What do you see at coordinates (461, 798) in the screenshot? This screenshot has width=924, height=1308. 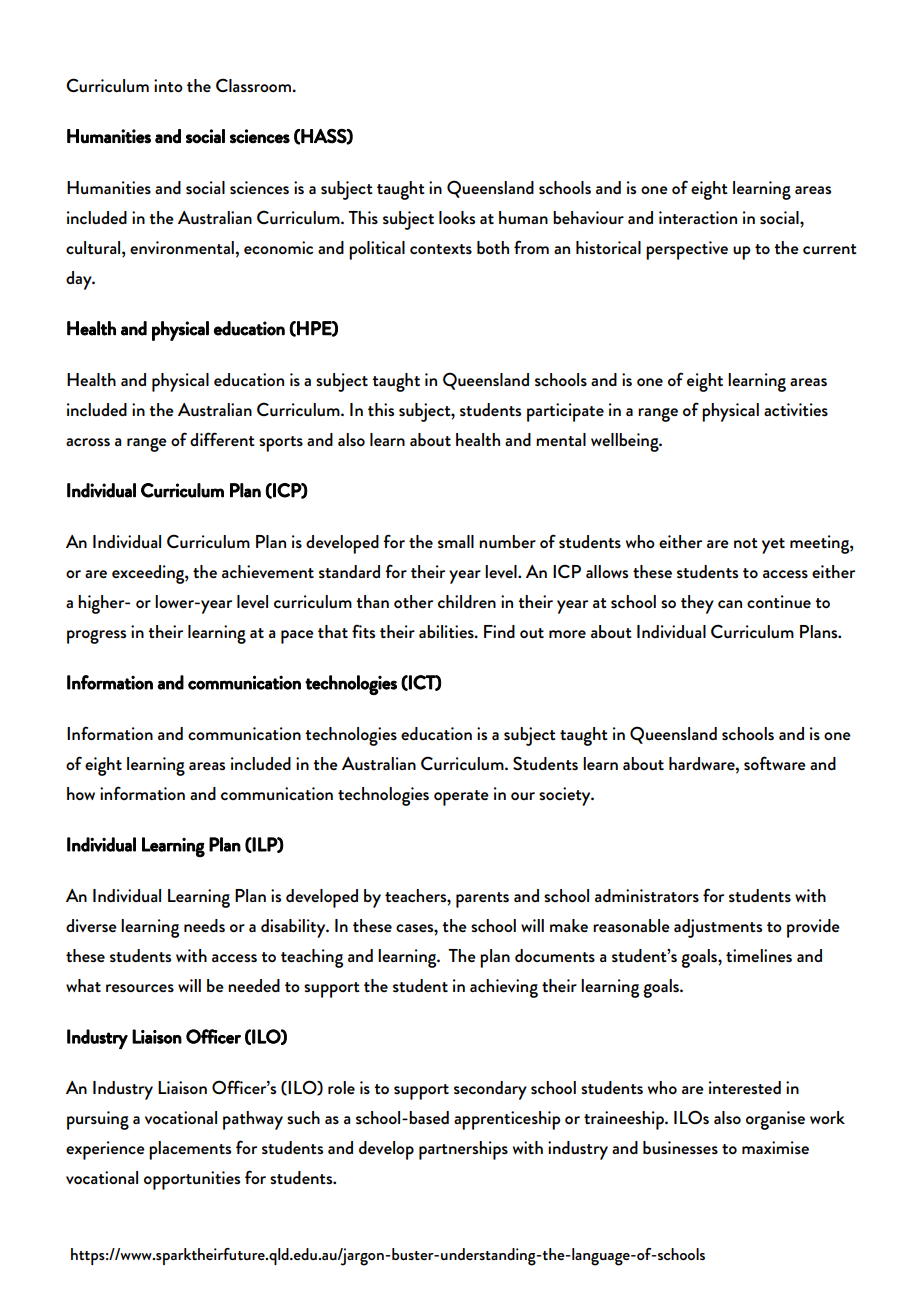 I see `operate` at bounding box center [461, 798].
